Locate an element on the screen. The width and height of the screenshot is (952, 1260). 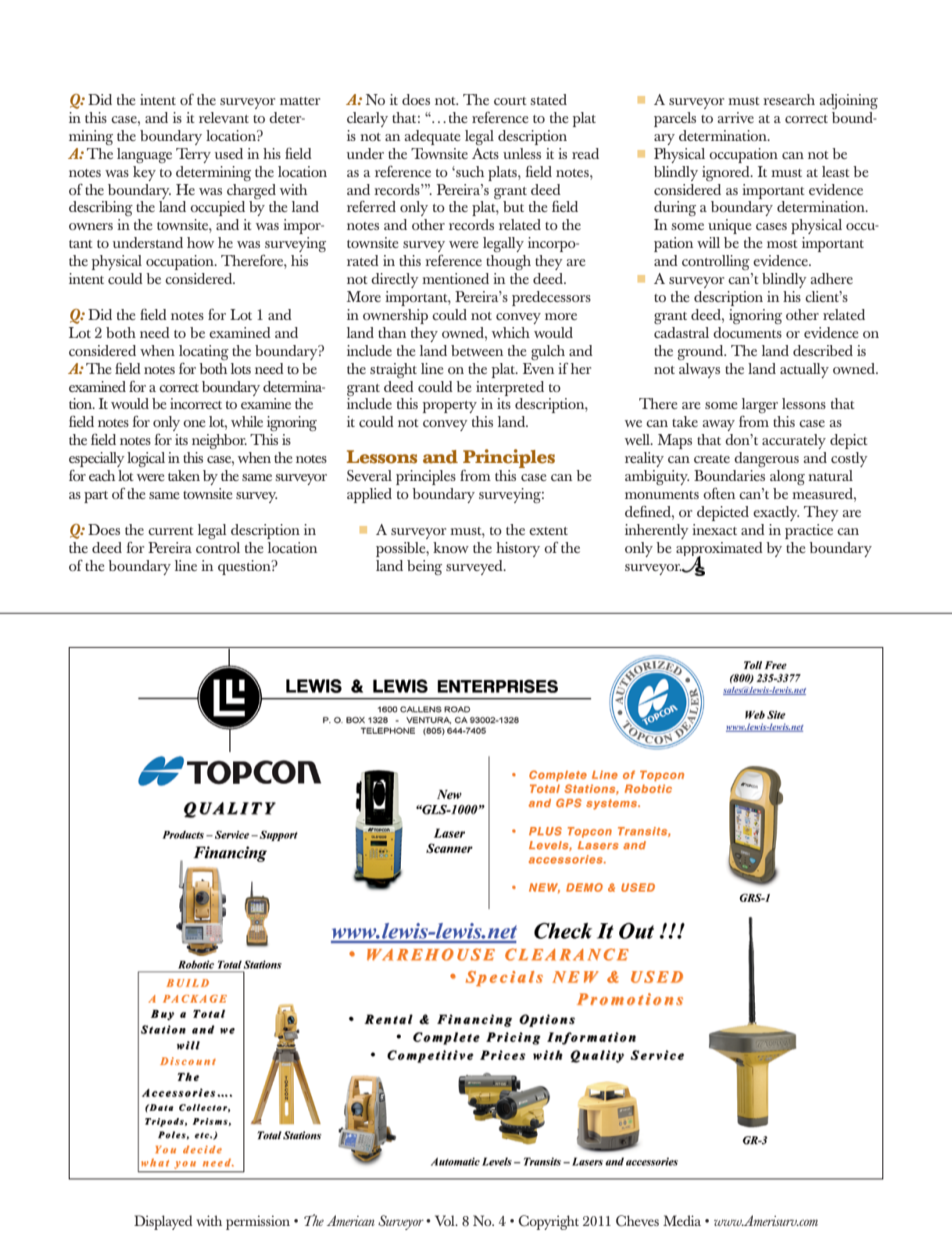
approximated is located at coordinates (719, 550).
